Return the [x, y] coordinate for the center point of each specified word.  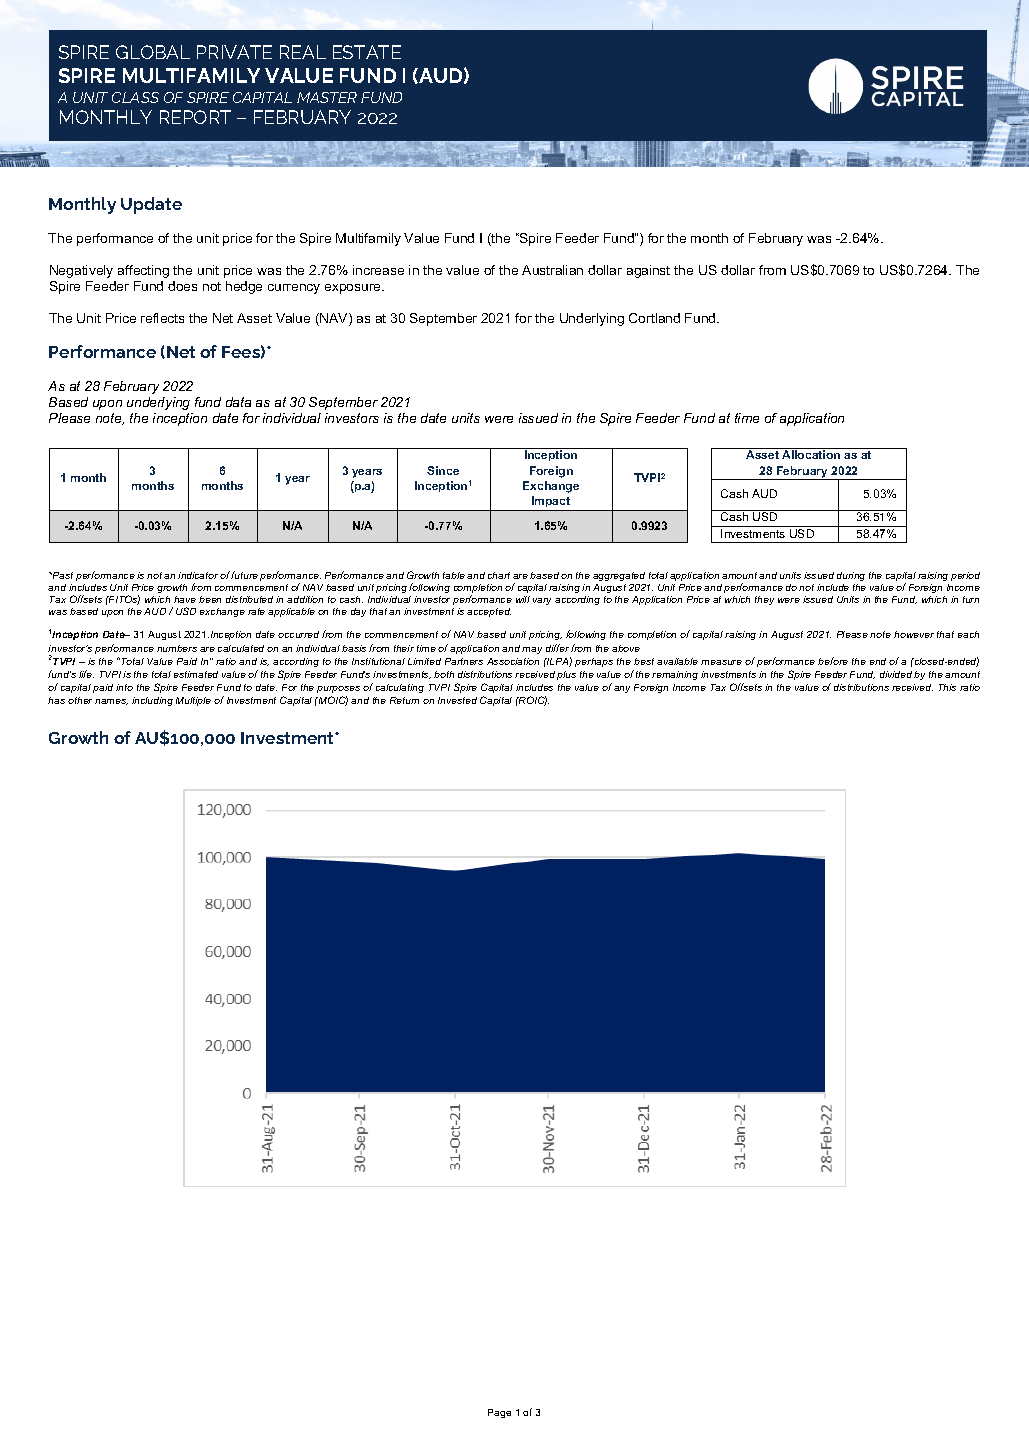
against [648, 271]
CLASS [135, 97]
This [947, 687]
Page [499, 1413]
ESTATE [367, 52]
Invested [457, 700]
